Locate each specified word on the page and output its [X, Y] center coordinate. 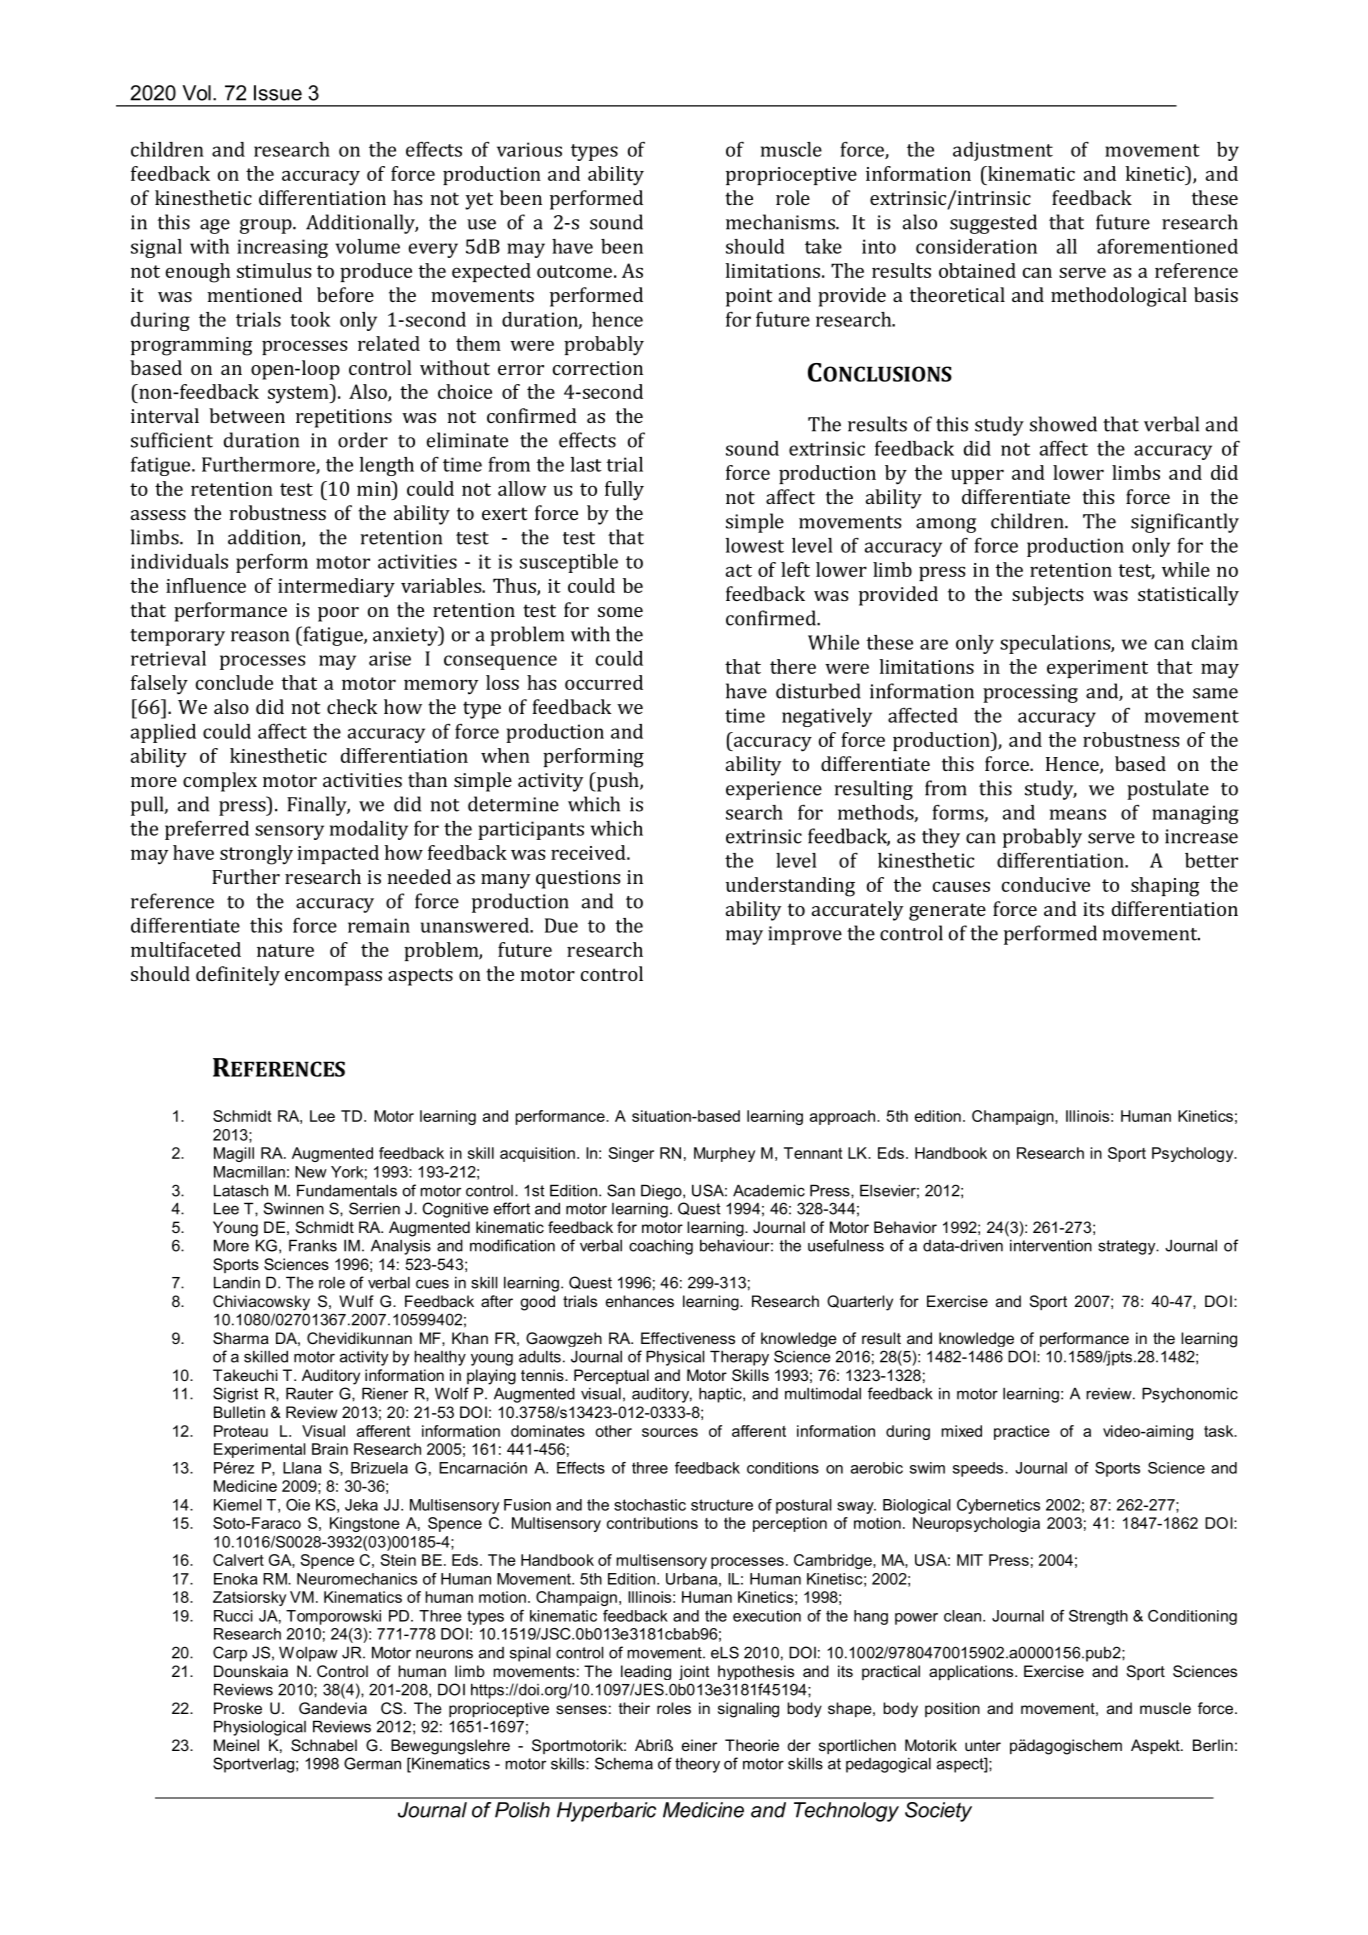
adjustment [1003, 151]
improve [805, 935]
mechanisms [782, 222]
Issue [278, 93]
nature [285, 950]
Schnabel [324, 1745]
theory [697, 1765]
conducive [1046, 884]
